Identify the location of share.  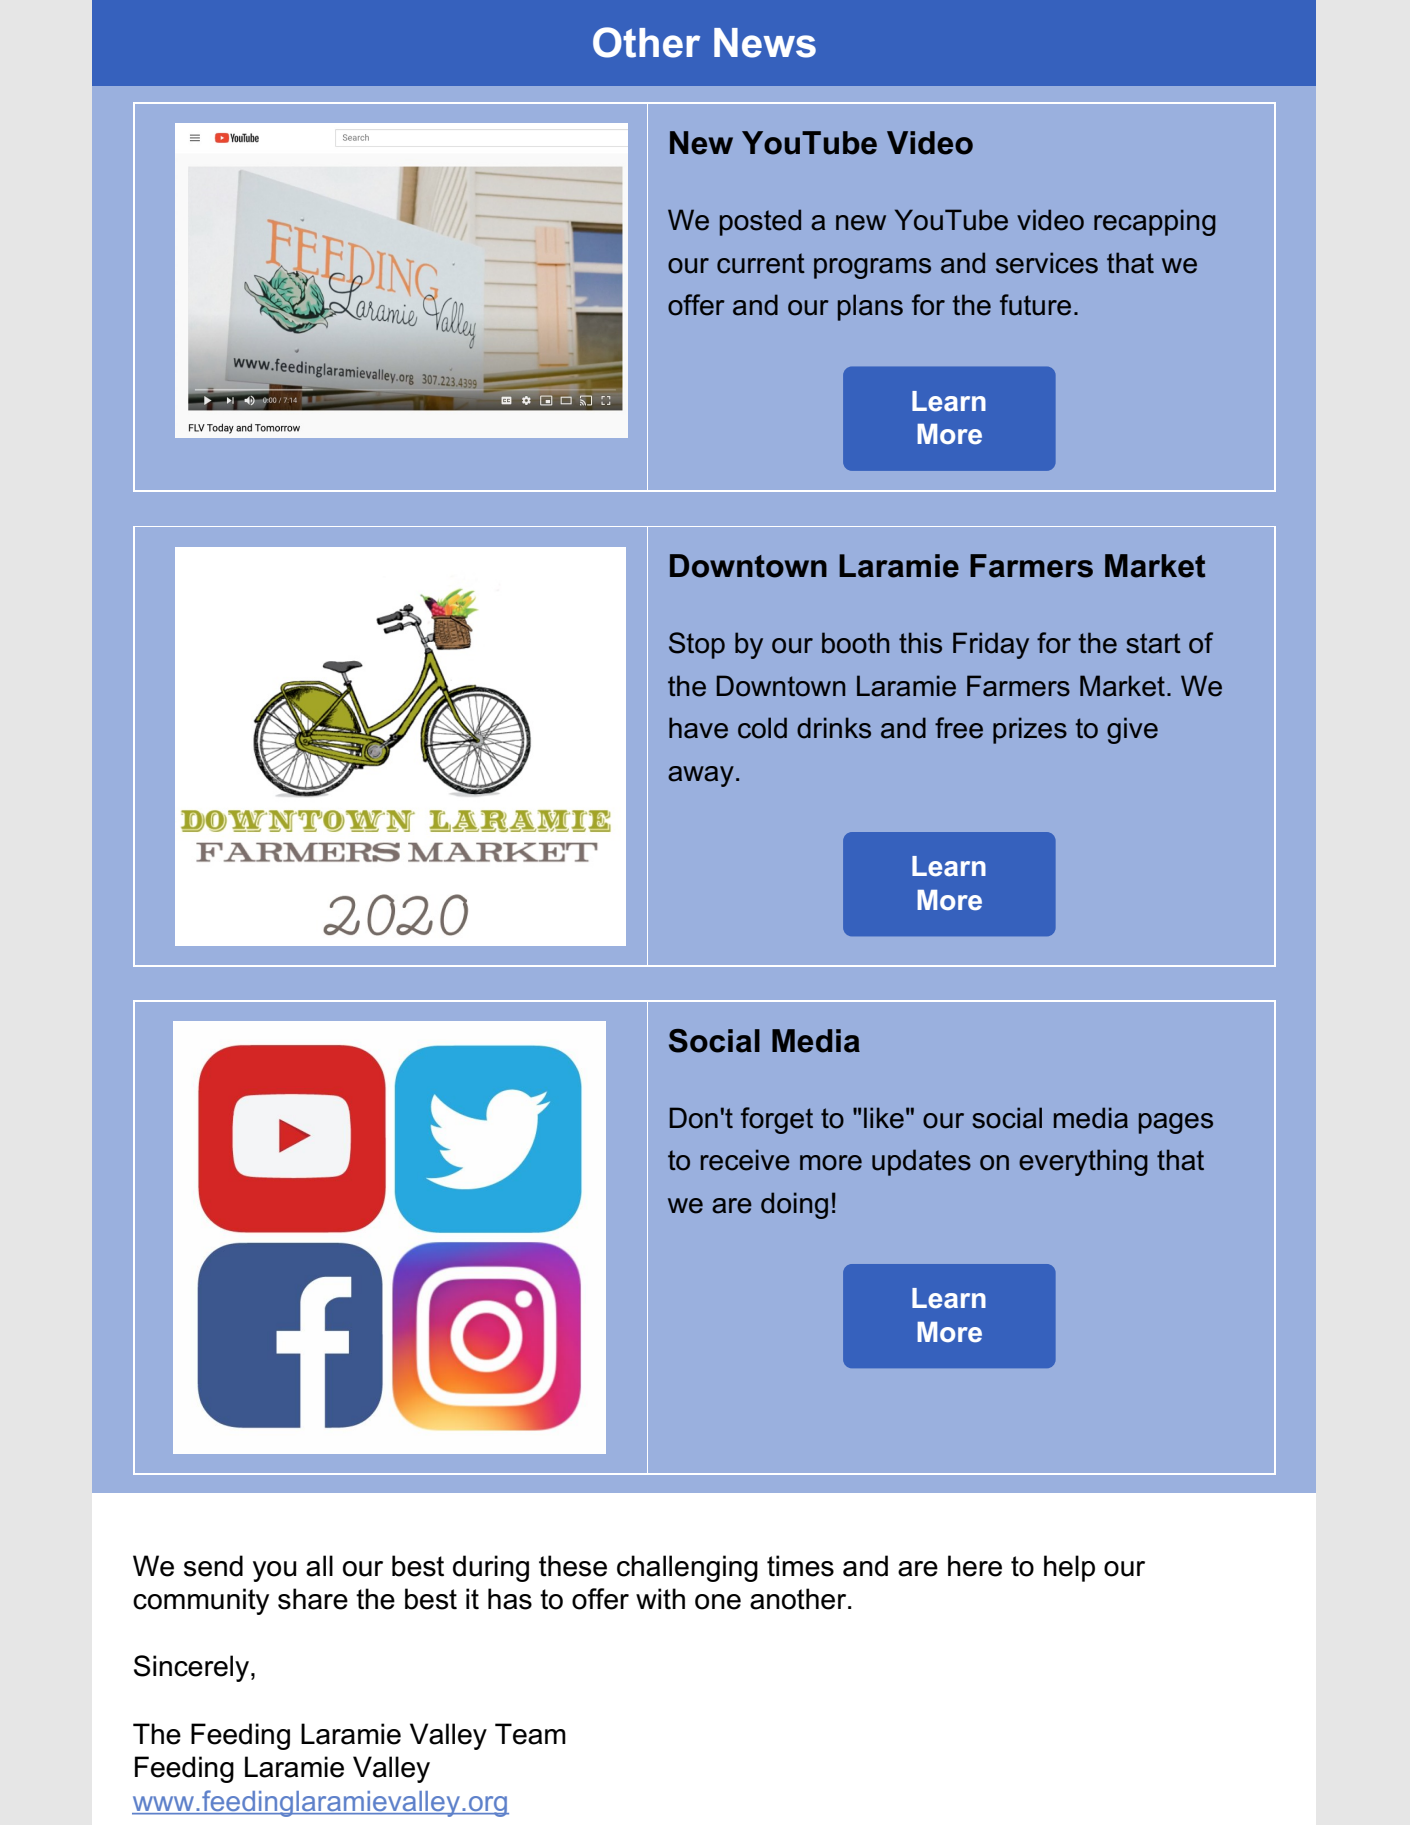
(313, 1599).
